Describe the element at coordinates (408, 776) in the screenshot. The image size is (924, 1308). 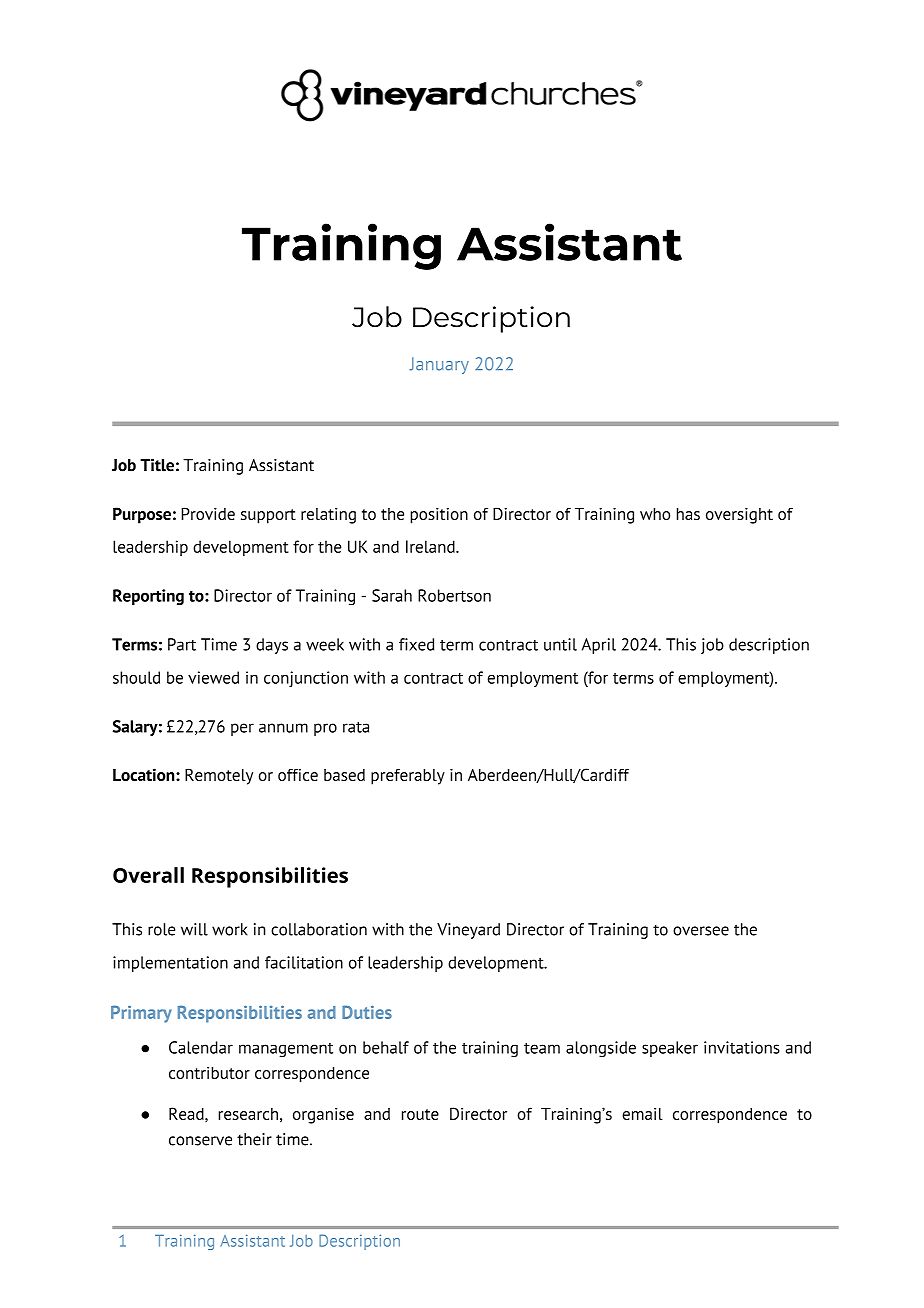
I see `preferably` at that location.
